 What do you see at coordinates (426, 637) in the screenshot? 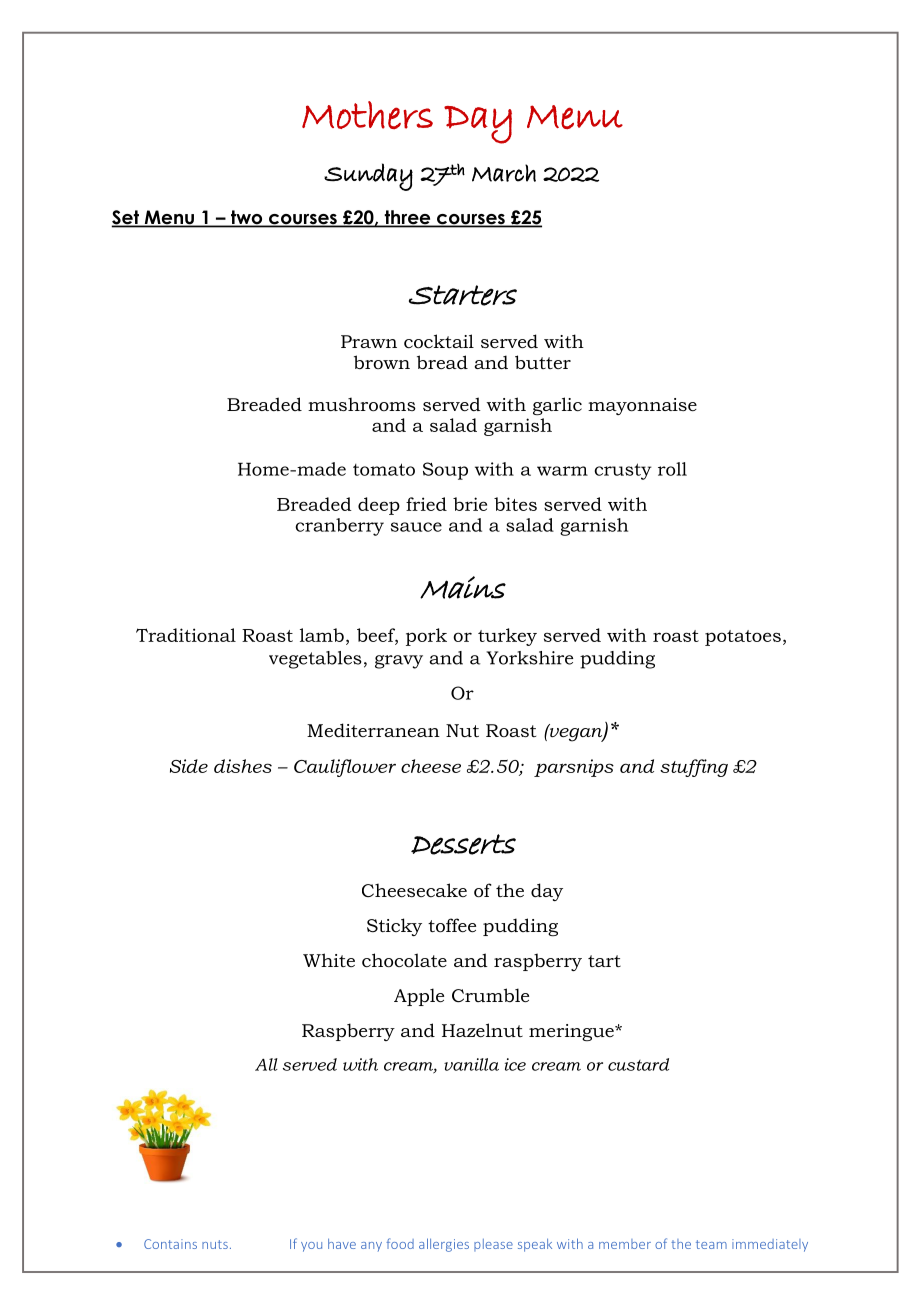
I see `pork` at bounding box center [426, 637].
